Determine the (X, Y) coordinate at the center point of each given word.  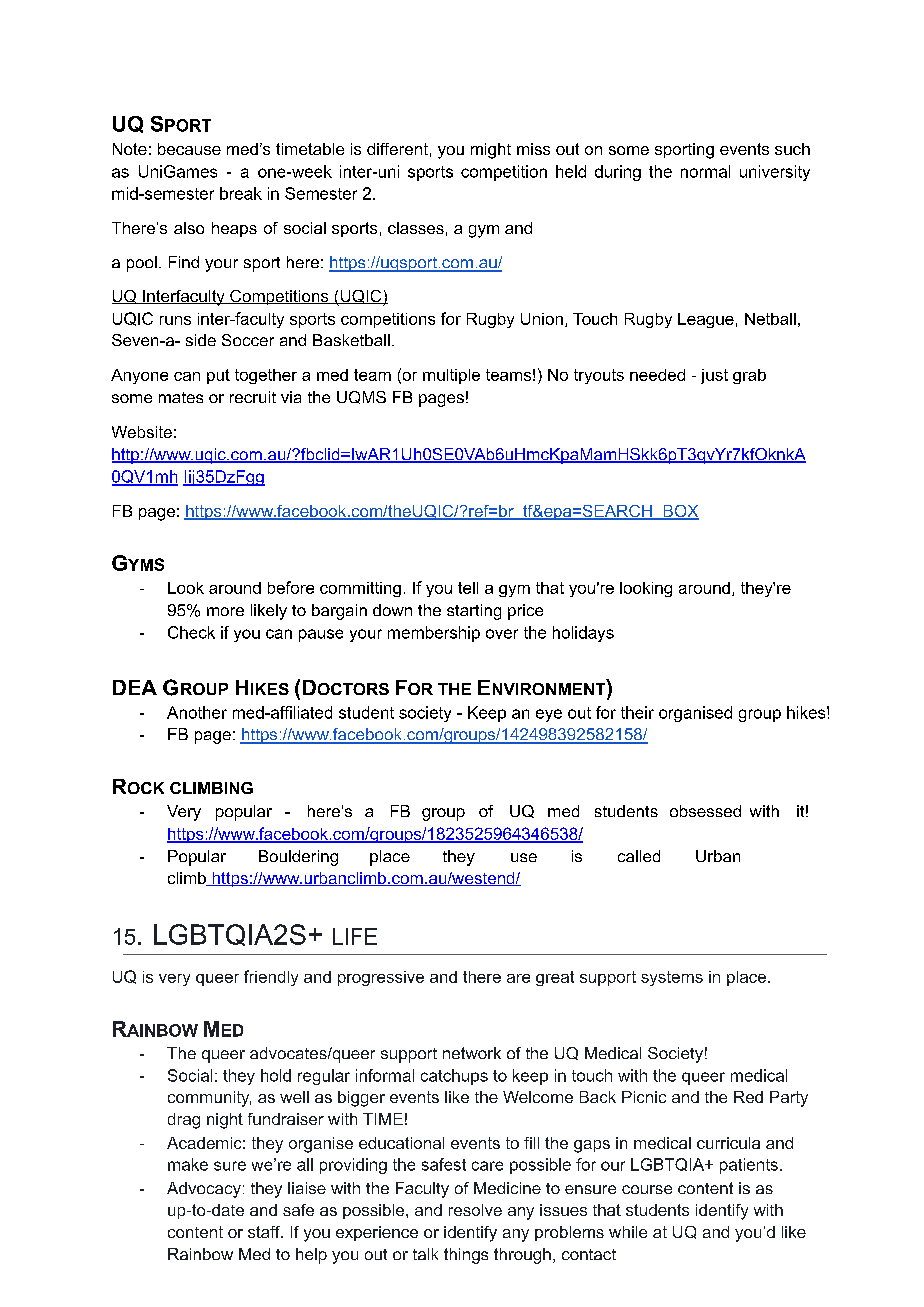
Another (197, 712)
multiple (451, 376)
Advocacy (204, 1190)
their (637, 712)
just (714, 376)
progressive (381, 978)
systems (672, 978)
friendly (271, 978)
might (491, 151)
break (241, 193)
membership (434, 634)
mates (181, 397)
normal (705, 171)
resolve (475, 1210)
